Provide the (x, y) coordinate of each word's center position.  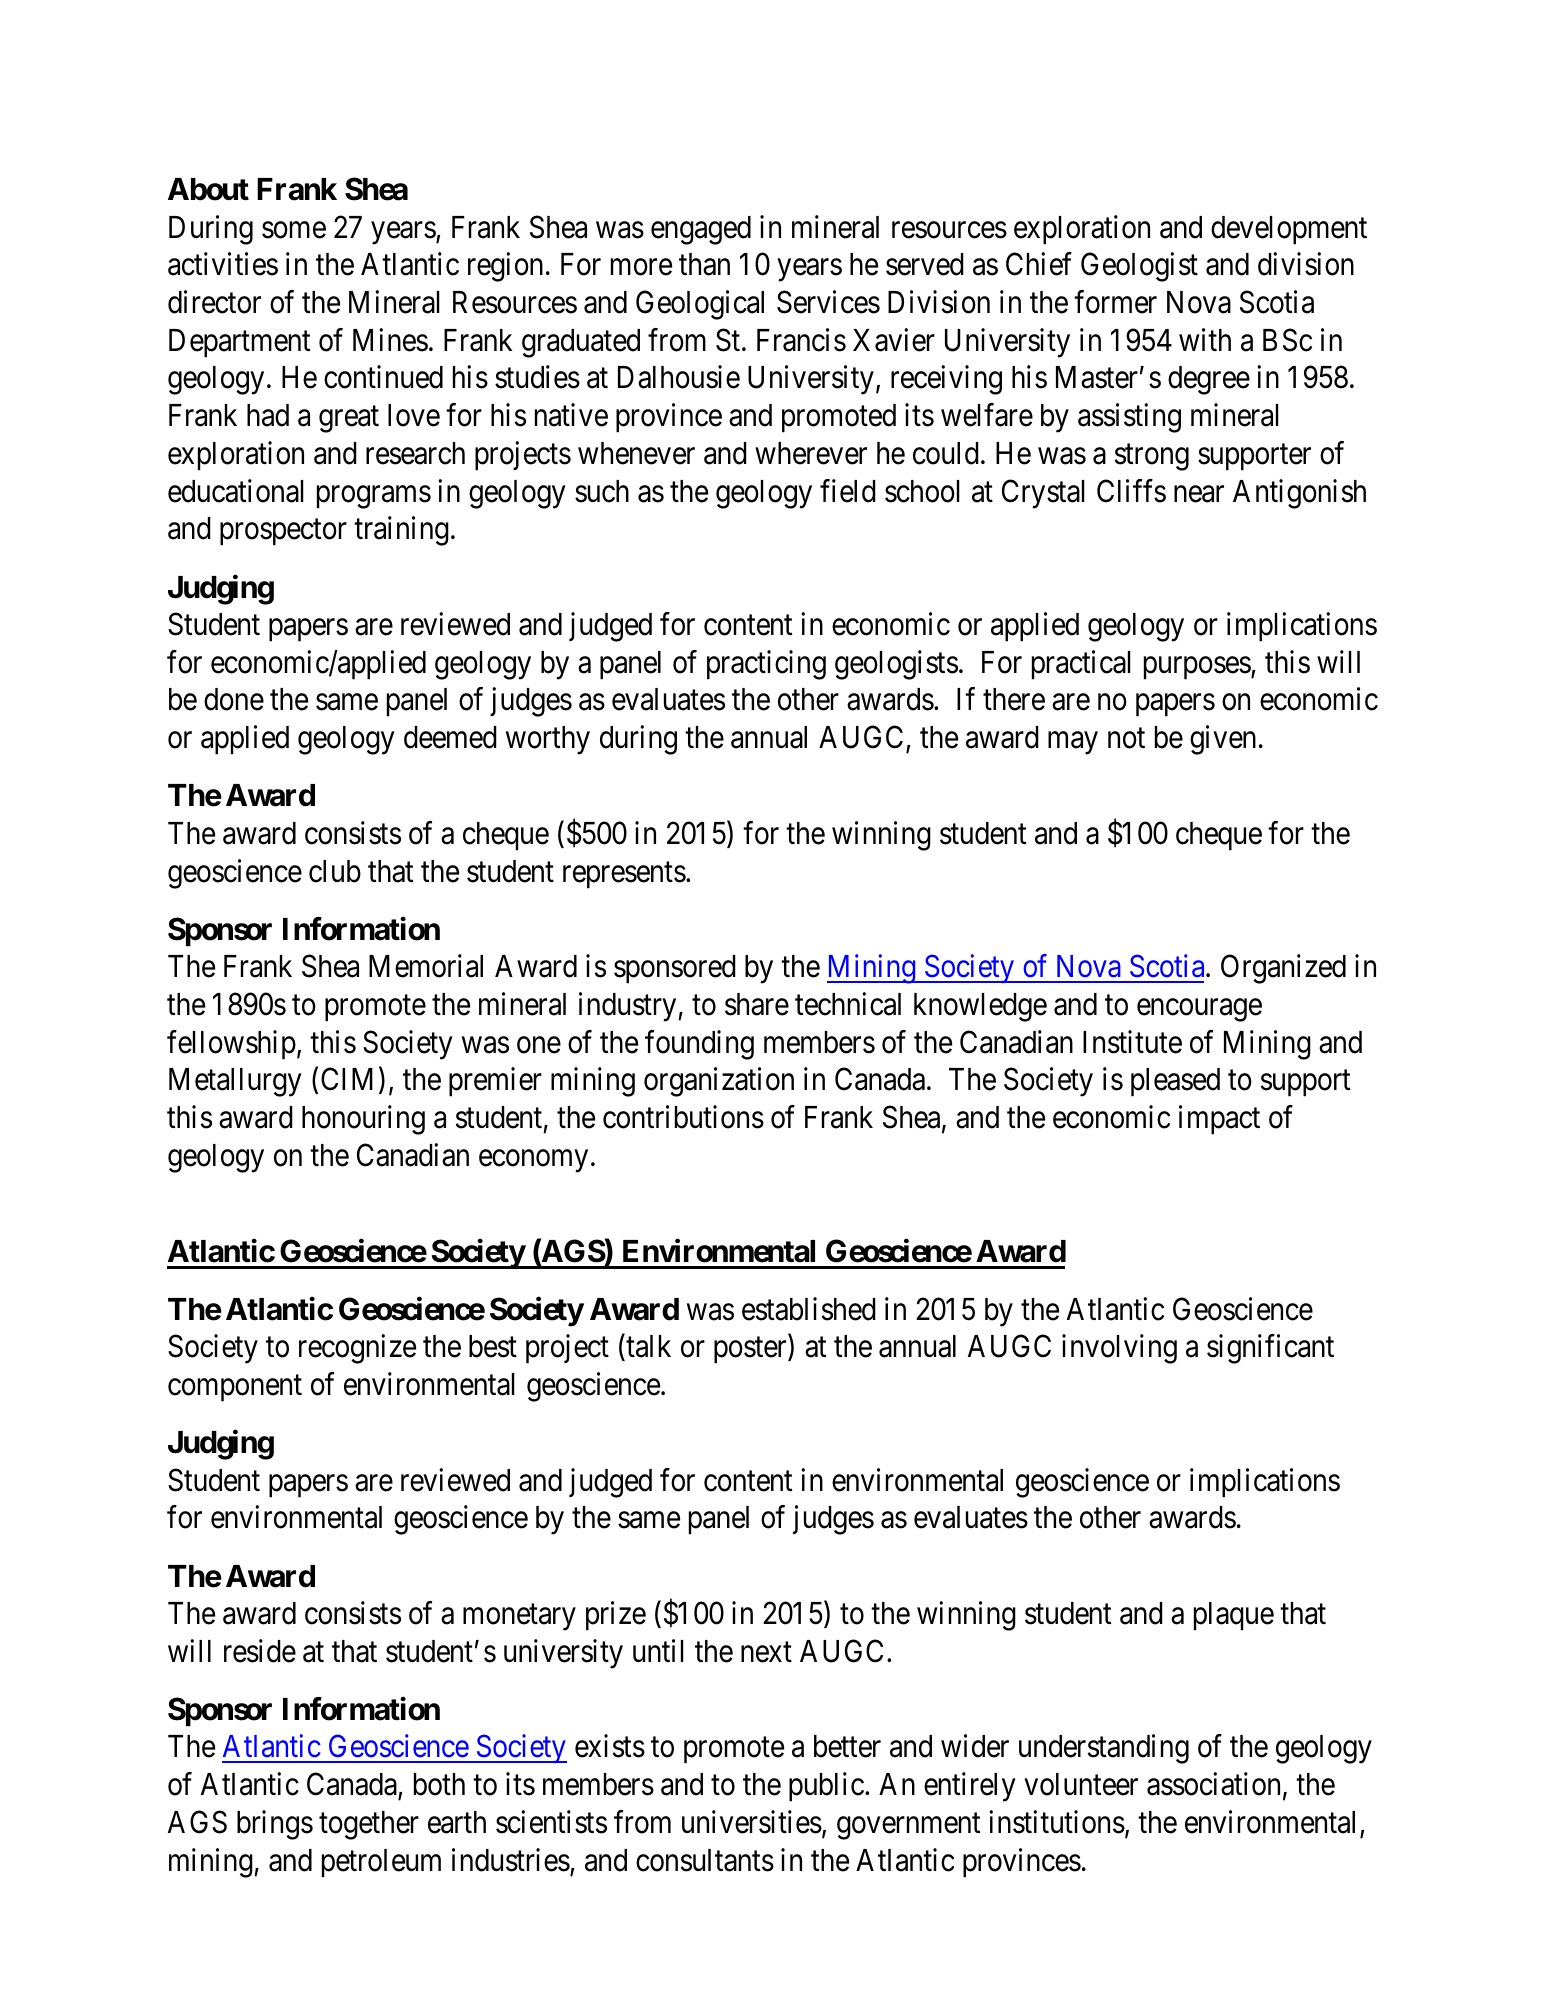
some (294, 230)
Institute (1132, 1042)
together (369, 1825)
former (1115, 302)
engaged (701, 230)
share (757, 1004)
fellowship (231, 1045)
